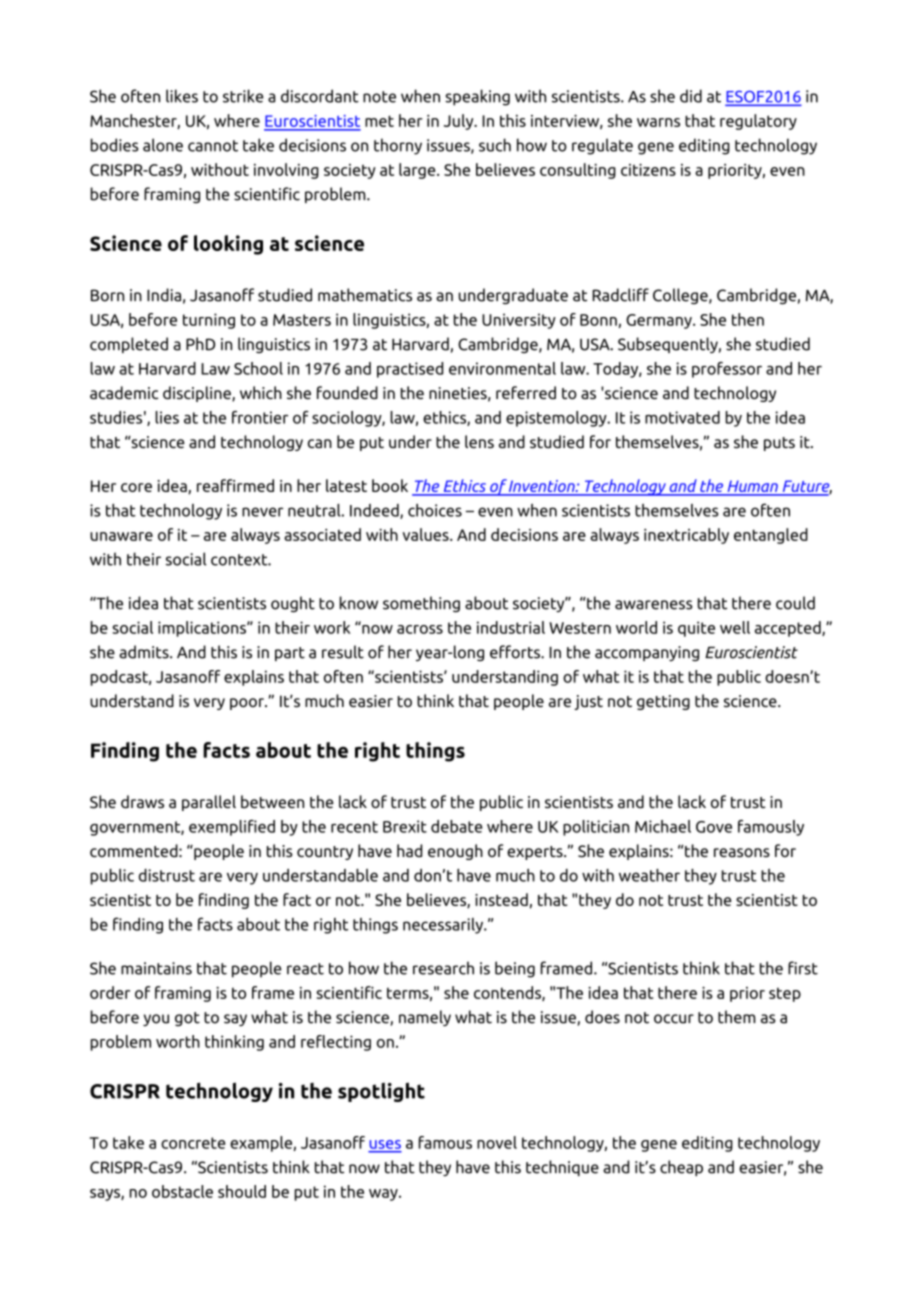  Describe the element at coordinates (410, 370) in the screenshot. I see `practised` at that location.
